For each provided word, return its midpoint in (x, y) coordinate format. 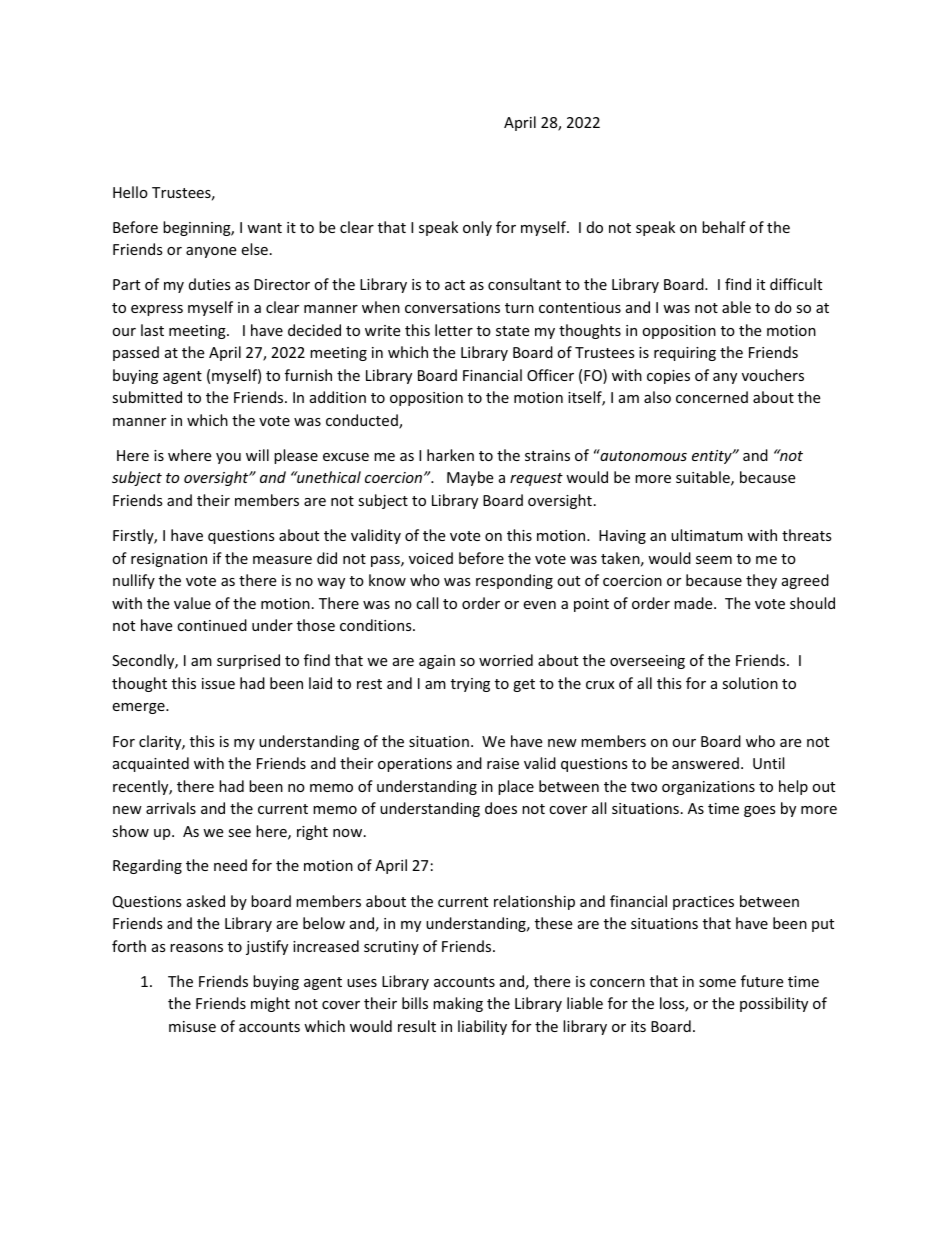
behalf (724, 227)
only (477, 228)
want (264, 228)
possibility (774, 1004)
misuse (192, 1026)
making (458, 1004)
